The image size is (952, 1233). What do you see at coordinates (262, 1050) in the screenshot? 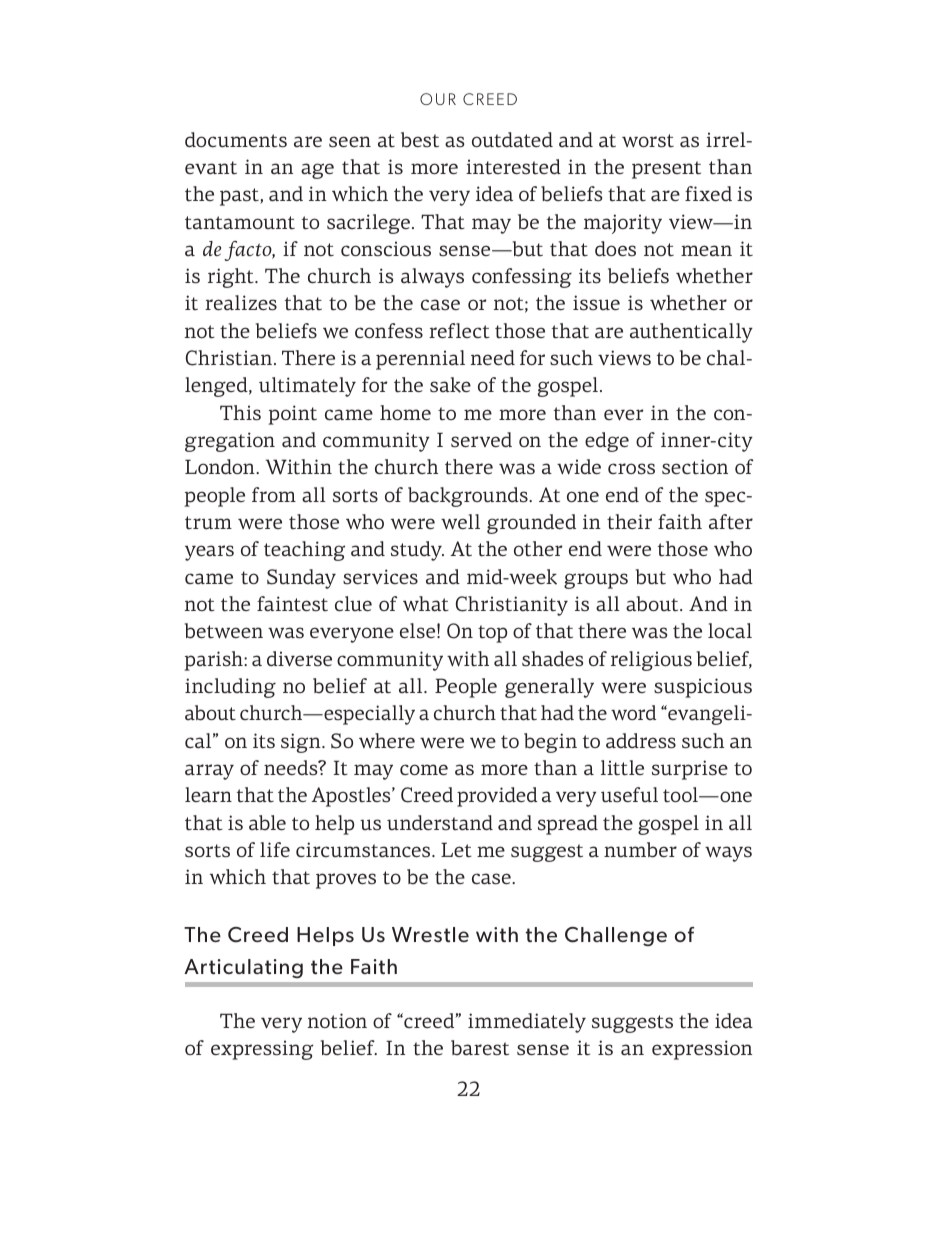
I see `expressing` at bounding box center [262, 1050].
